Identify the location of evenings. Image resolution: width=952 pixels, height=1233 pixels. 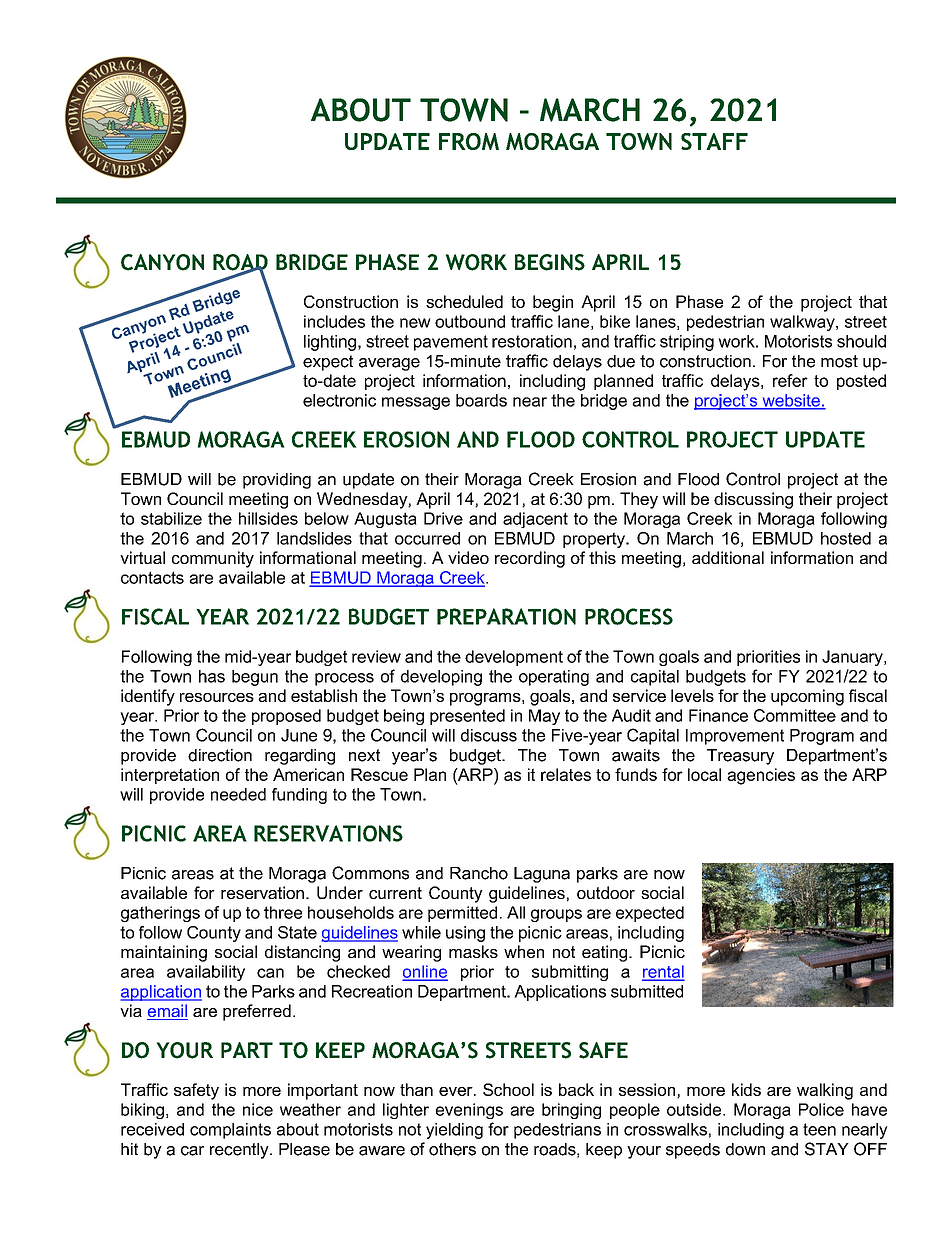
(469, 1111).
